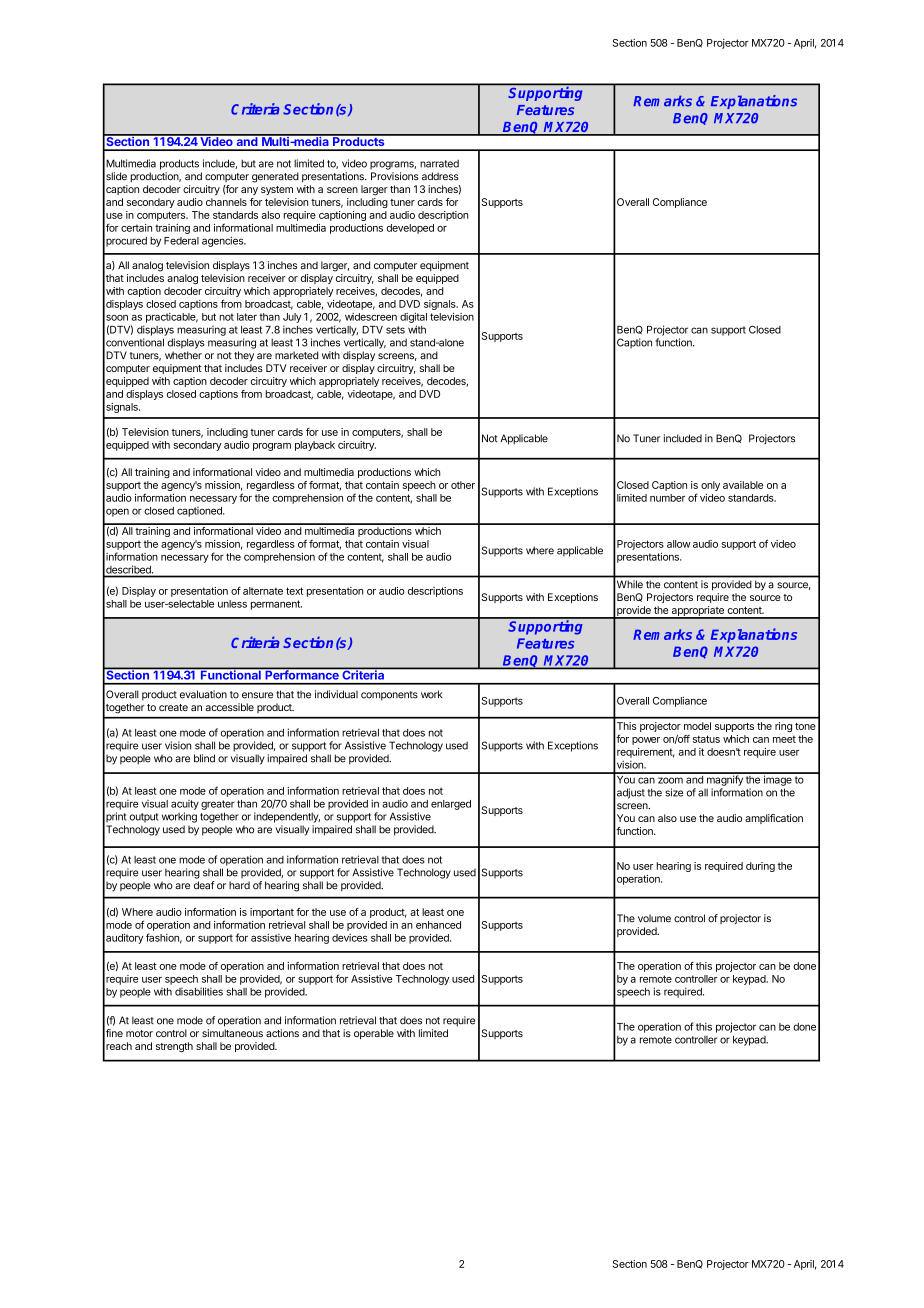 The image size is (924, 1308). What do you see at coordinates (226, 202) in the screenshot?
I see `channels` at bounding box center [226, 202].
